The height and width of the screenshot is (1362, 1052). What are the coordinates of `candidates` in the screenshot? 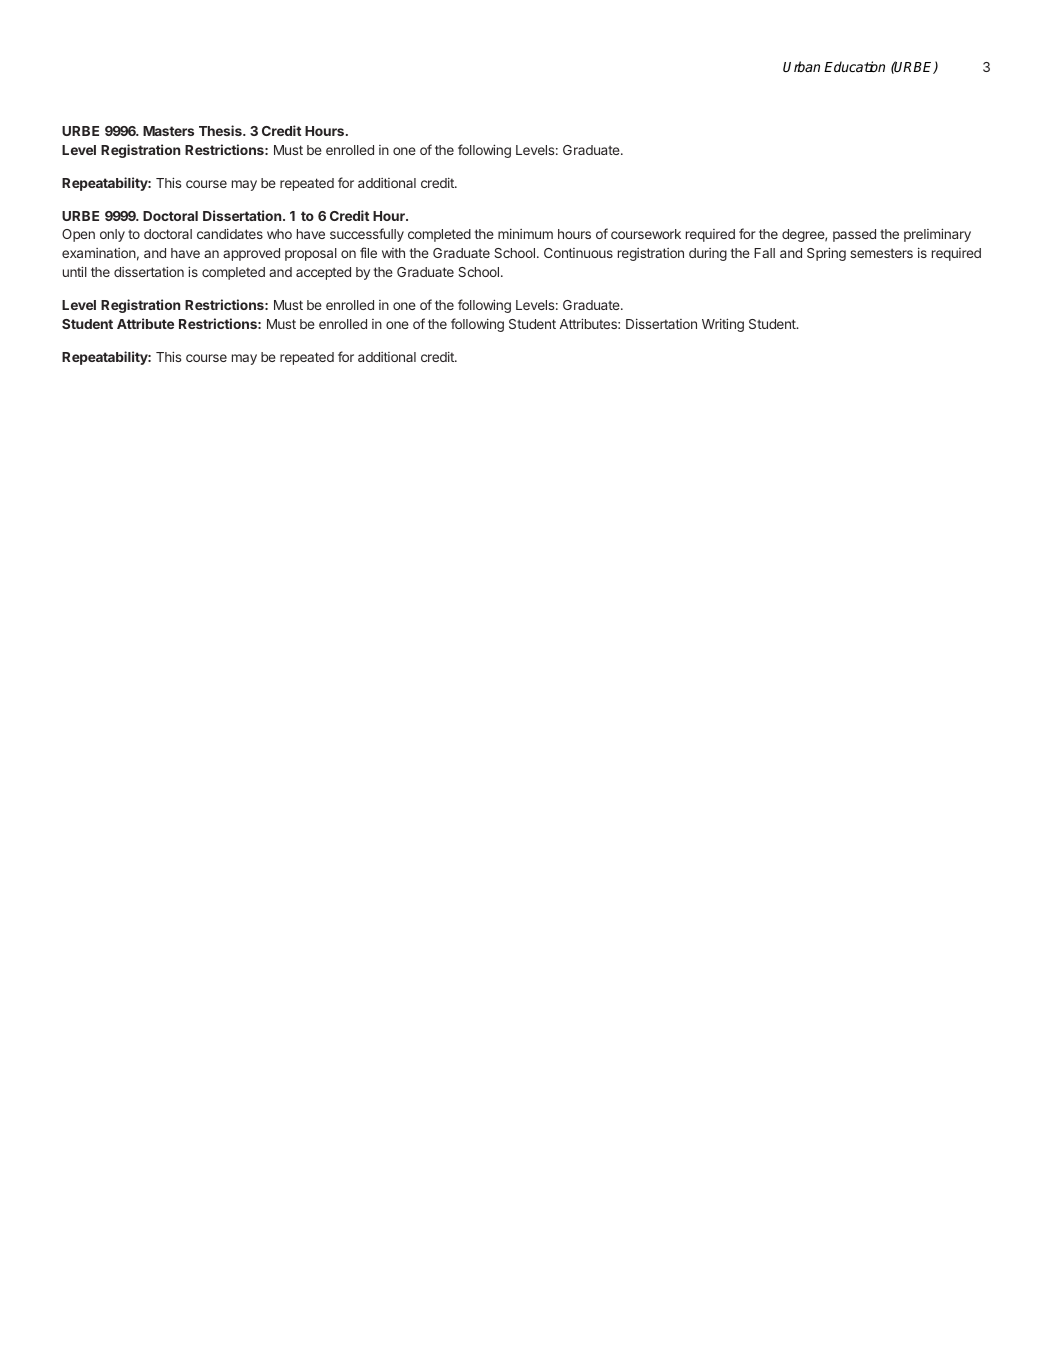 It's located at (230, 234).
